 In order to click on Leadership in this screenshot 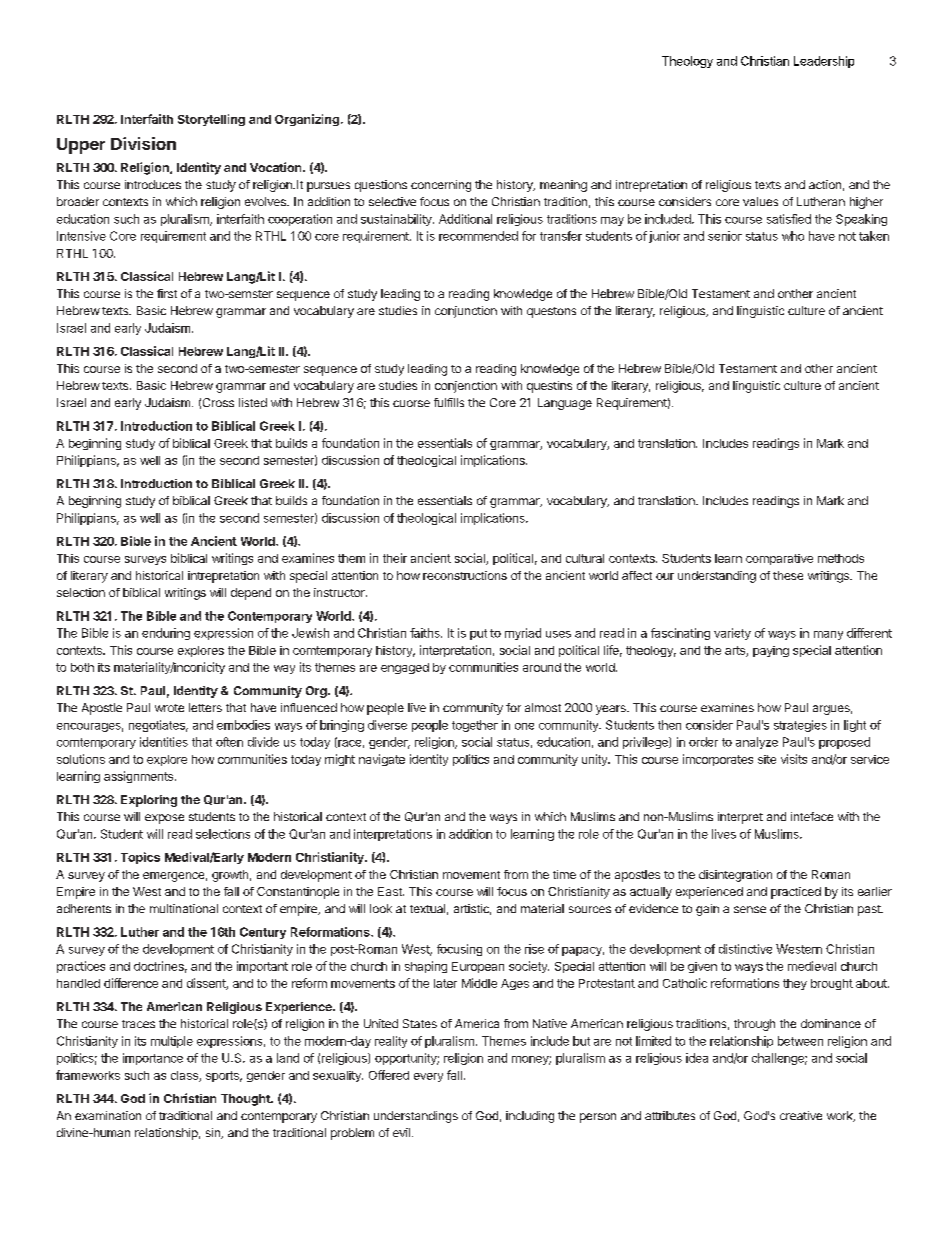, I will do `click(824, 62)`.
